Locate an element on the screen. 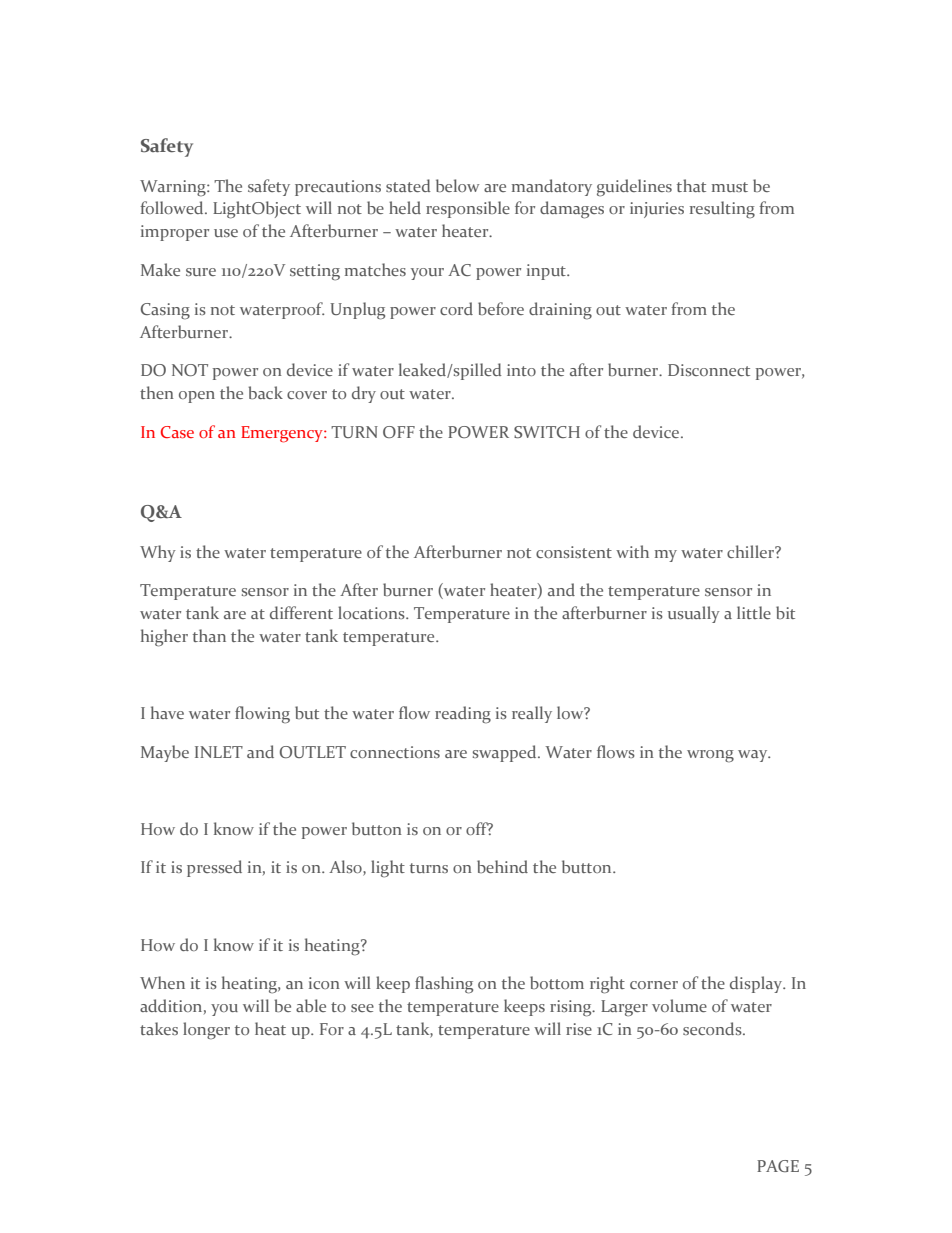  use is located at coordinates (226, 233).
